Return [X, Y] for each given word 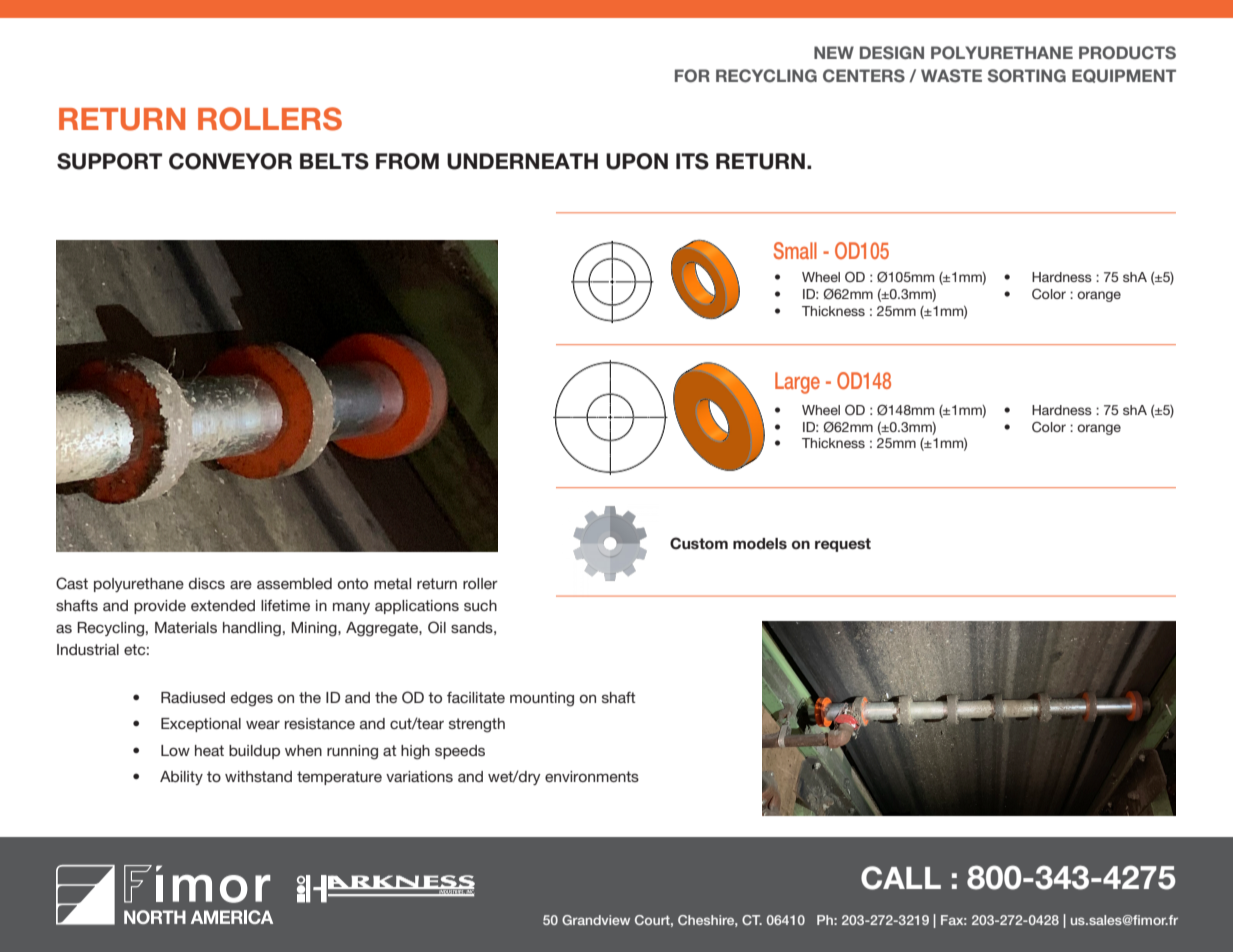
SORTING [1027, 76]
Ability [181, 778]
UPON [637, 161]
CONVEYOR [230, 161]
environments [592, 776]
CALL [901, 878]
